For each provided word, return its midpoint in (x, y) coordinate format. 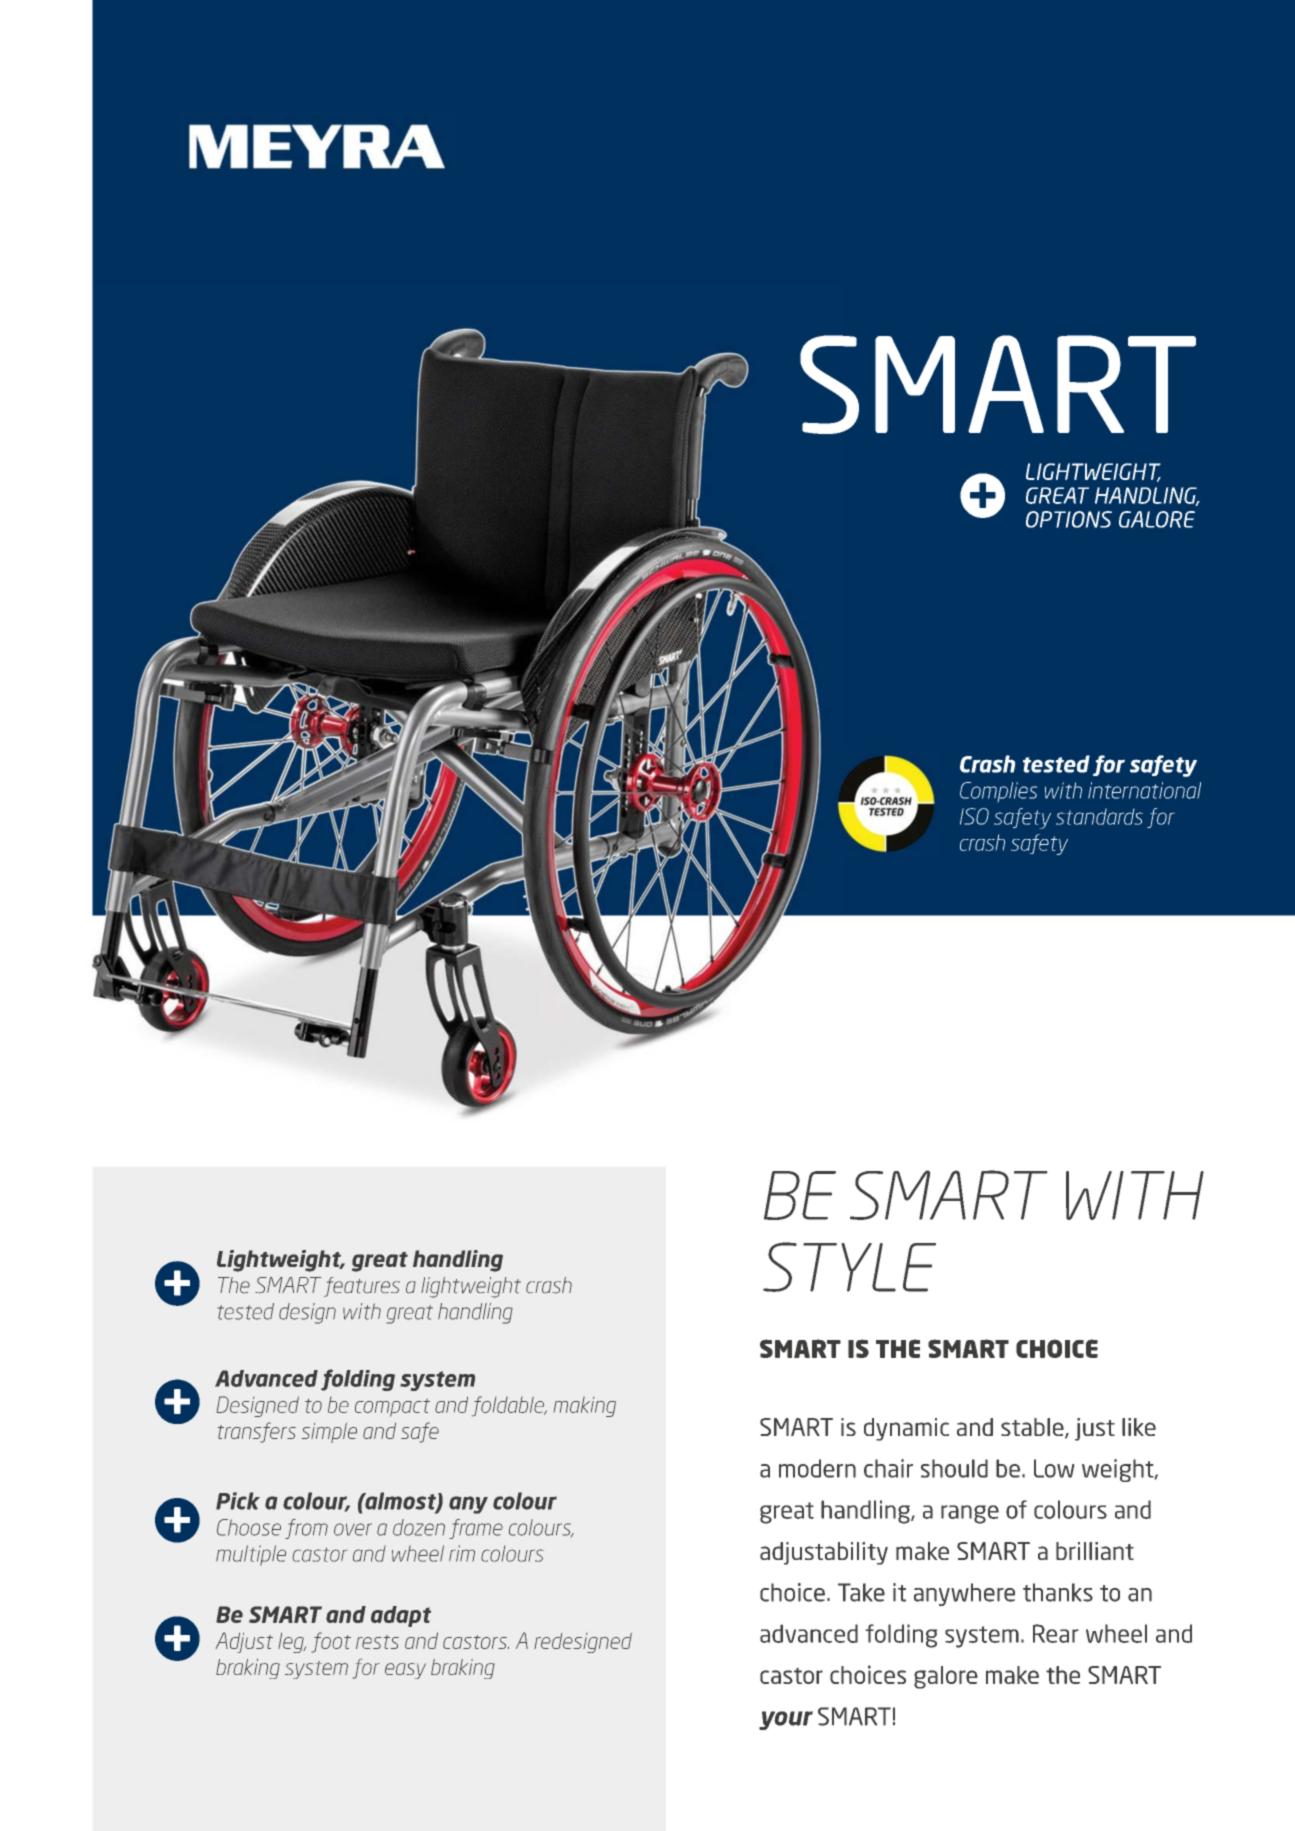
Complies (999, 792)
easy (405, 1671)
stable (1033, 1428)
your (786, 1720)
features (362, 1287)
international (1144, 790)
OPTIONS (1069, 519)
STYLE (849, 1267)
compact (392, 1408)
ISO (974, 816)
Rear (1056, 1633)
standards (1099, 816)
